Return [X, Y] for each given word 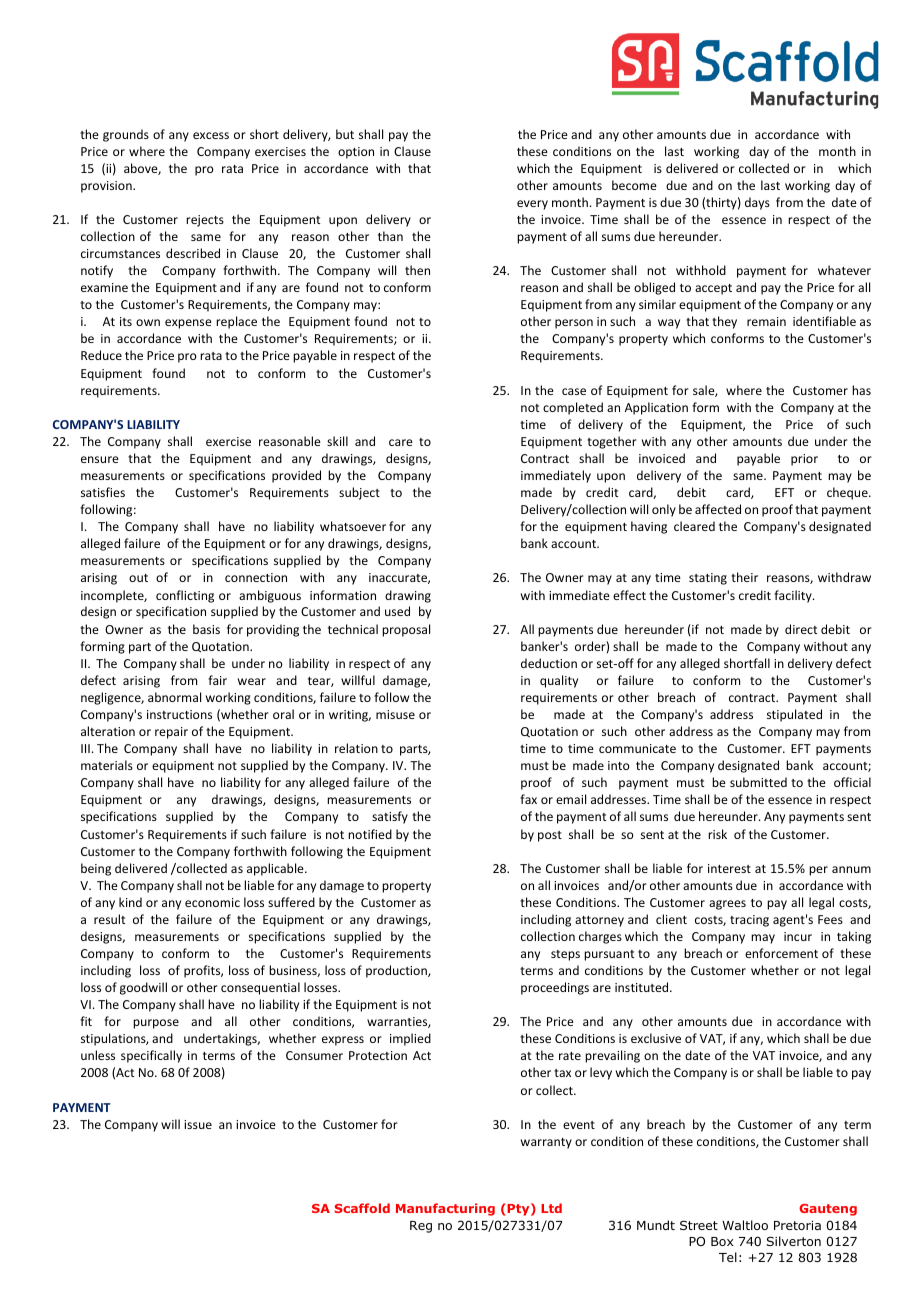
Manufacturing [445, 1209]
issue [198, 1124]
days [757, 203]
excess [211, 135]
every [532, 205]
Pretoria [797, 1225]
